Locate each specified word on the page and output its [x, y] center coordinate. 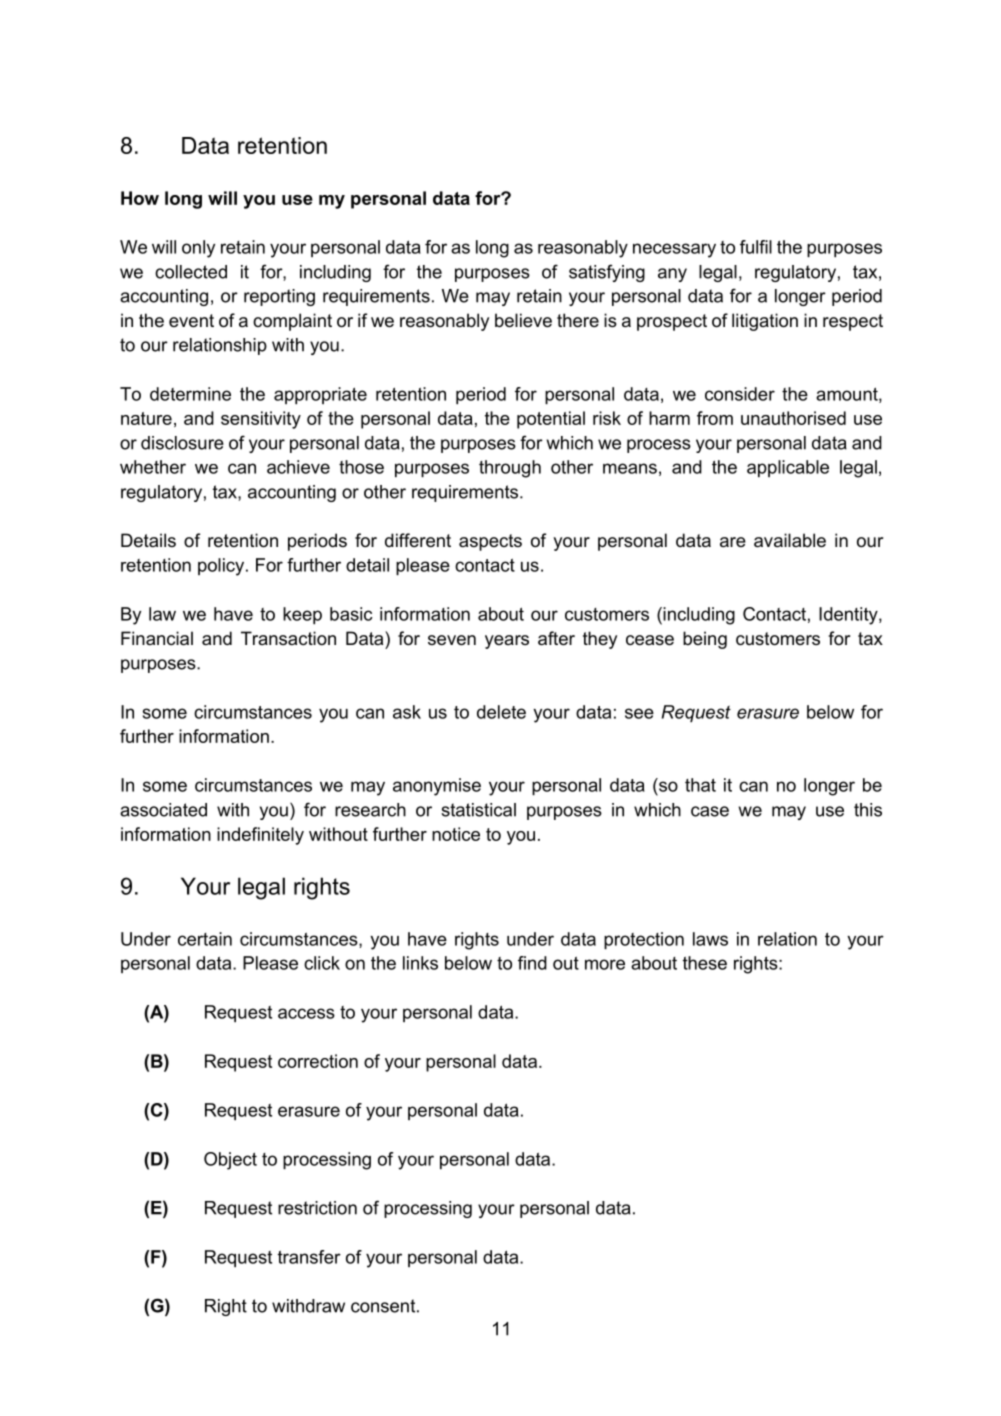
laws [710, 939]
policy [222, 567]
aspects [490, 542]
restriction [317, 1208]
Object [230, 1161]
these [705, 963]
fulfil [756, 247]
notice [456, 834]
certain [205, 939]
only [198, 249]
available [790, 540]
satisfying [607, 273]
